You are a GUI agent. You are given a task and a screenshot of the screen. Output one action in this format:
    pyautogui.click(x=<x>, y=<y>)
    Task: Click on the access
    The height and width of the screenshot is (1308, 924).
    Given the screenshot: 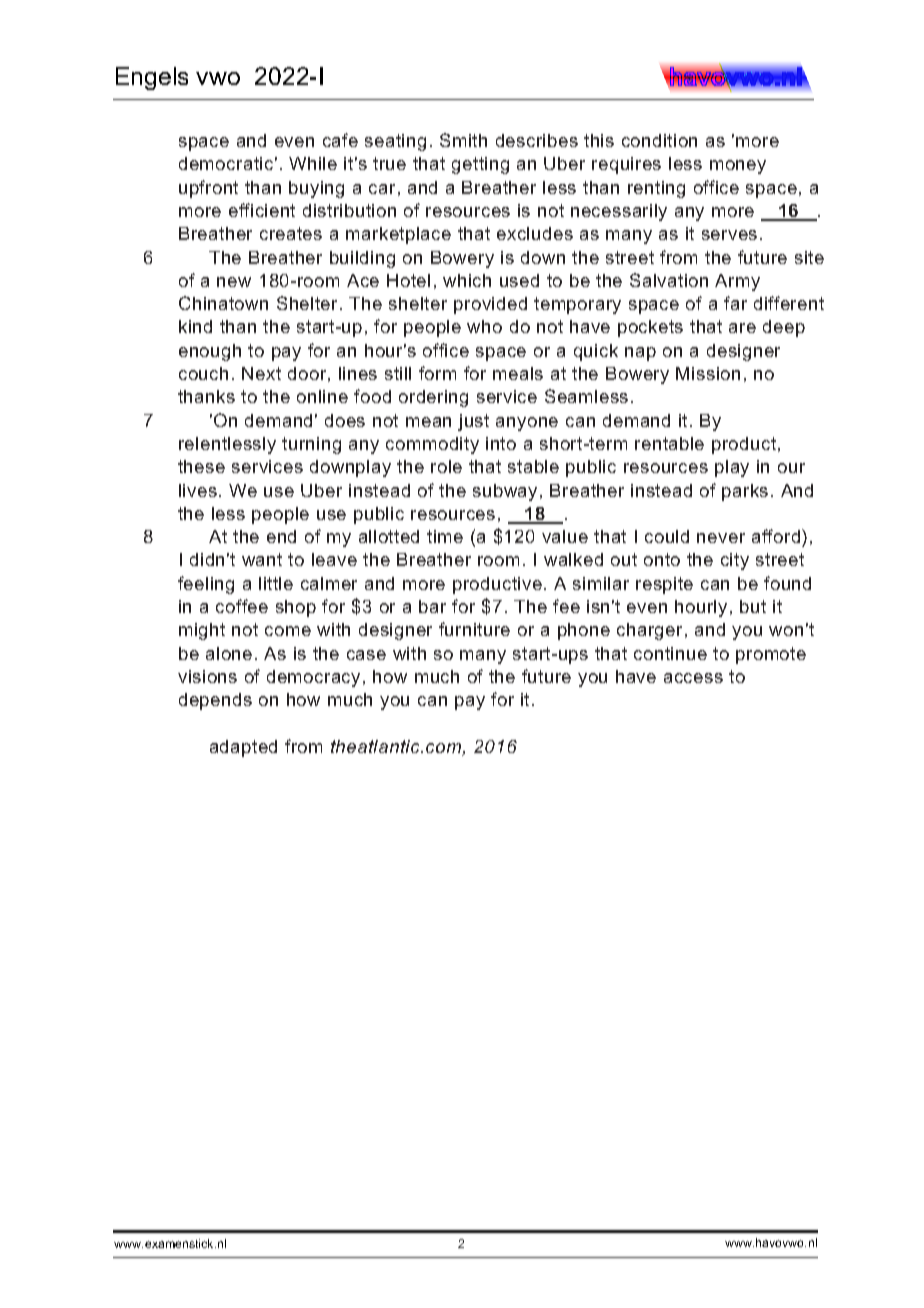 What is the action you would take?
    pyautogui.click(x=693, y=678)
